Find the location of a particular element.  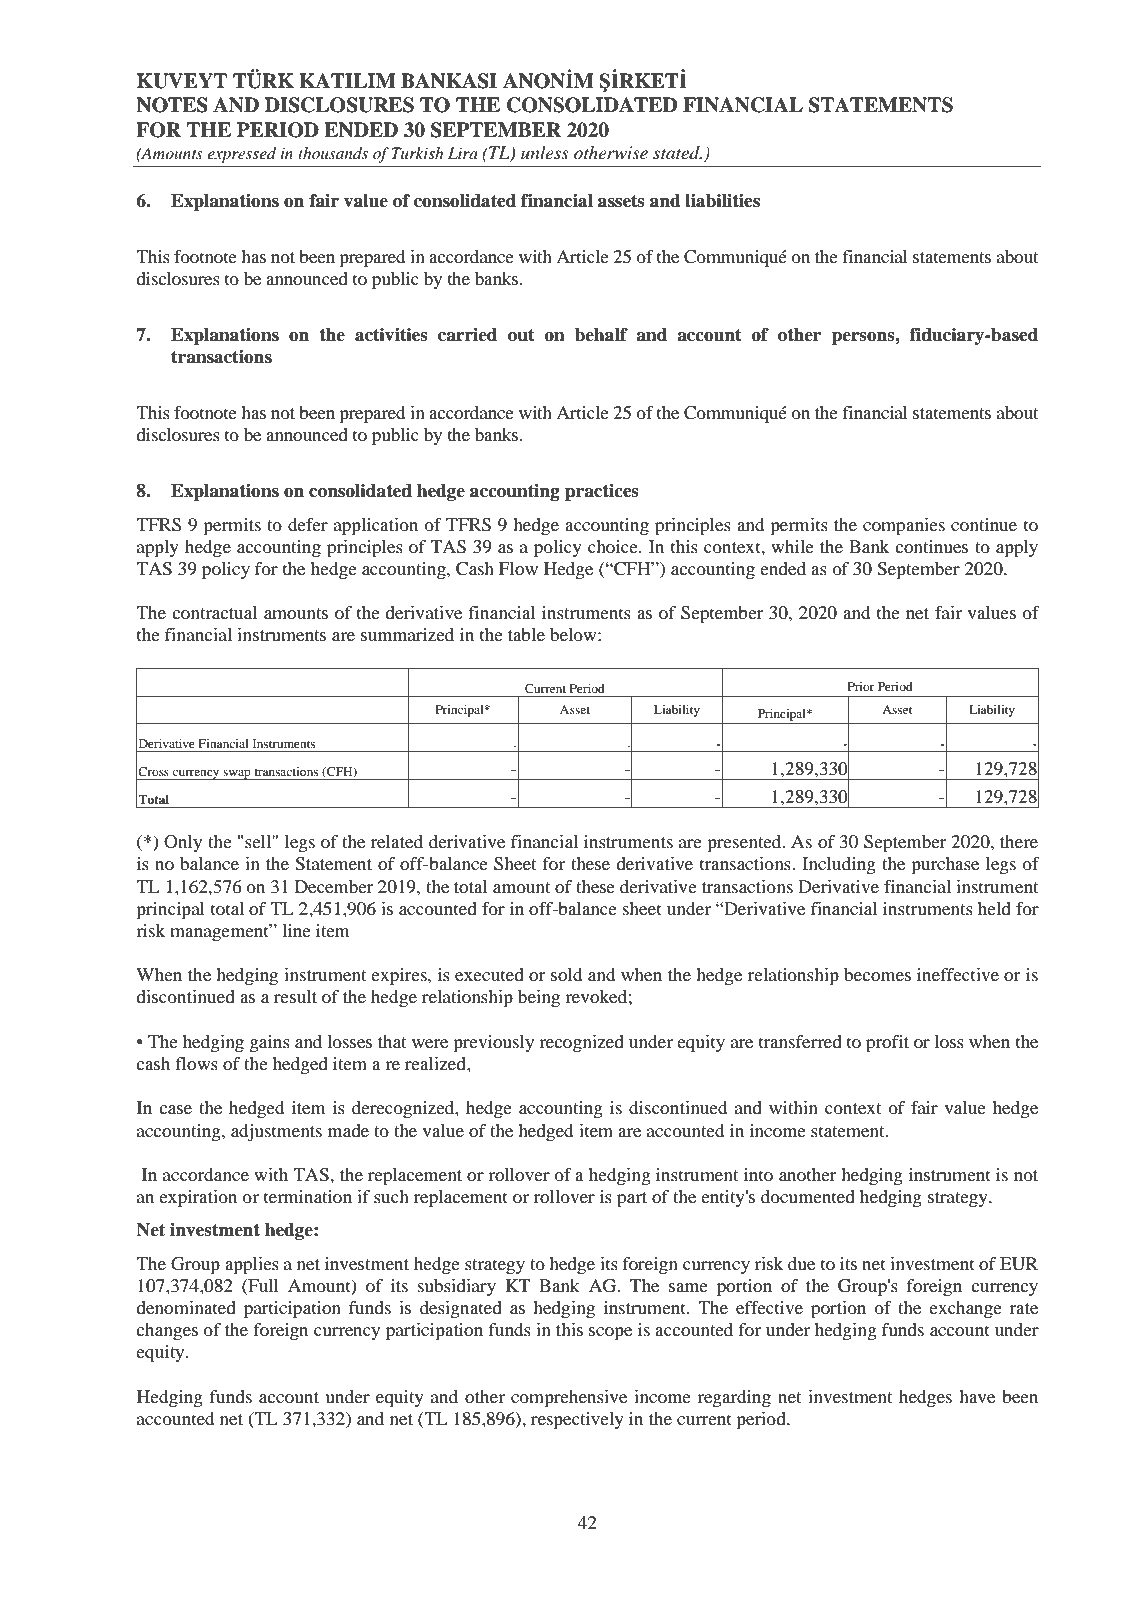

choice is located at coordinates (614, 546).
